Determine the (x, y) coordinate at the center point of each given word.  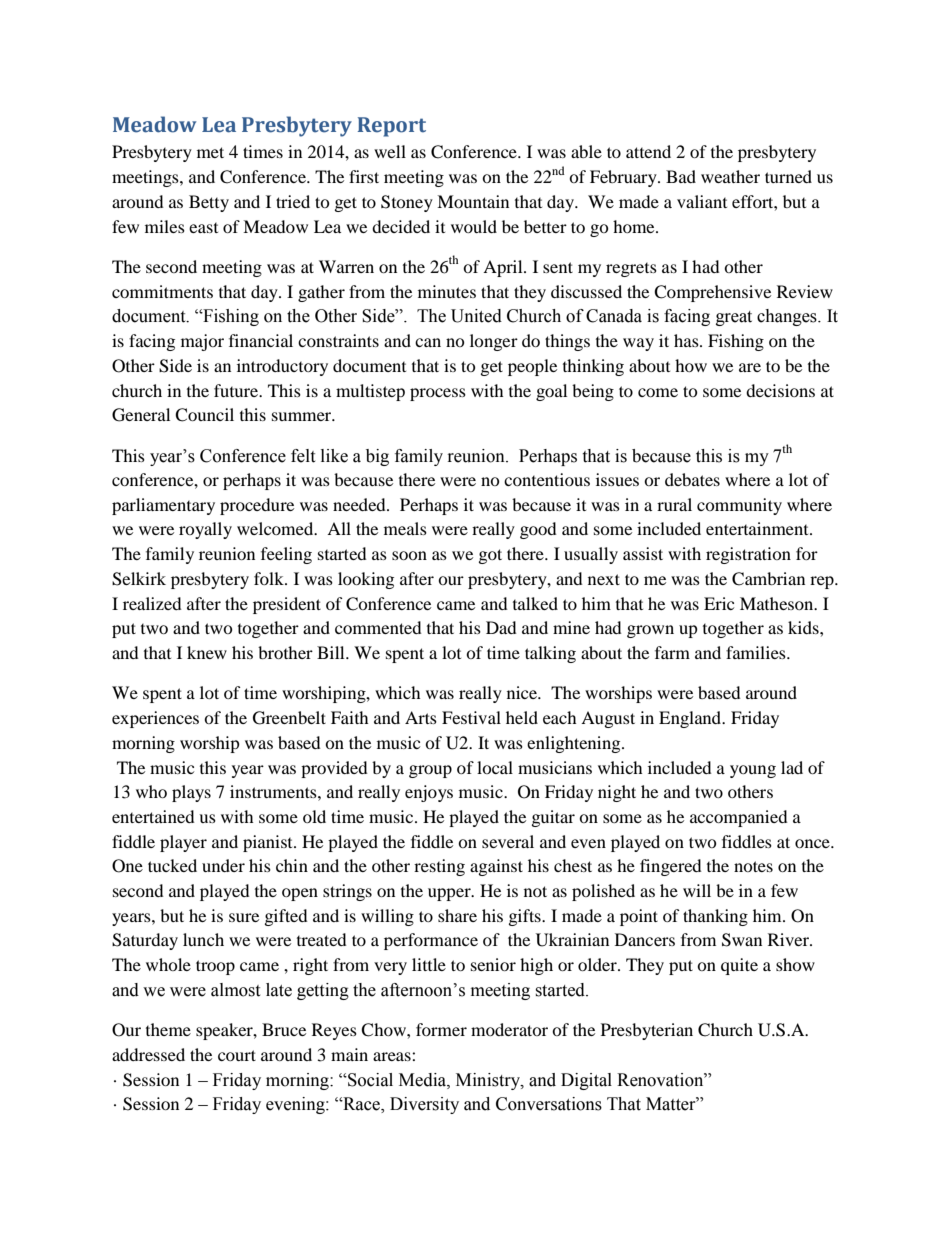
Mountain (473, 201)
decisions (780, 390)
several (508, 841)
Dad (501, 627)
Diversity (424, 1105)
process (438, 394)
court (237, 1055)
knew (207, 652)
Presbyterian (647, 1031)
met (210, 152)
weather (730, 176)
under (223, 865)
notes (753, 866)
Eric (719, 603)
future (237, 390)
